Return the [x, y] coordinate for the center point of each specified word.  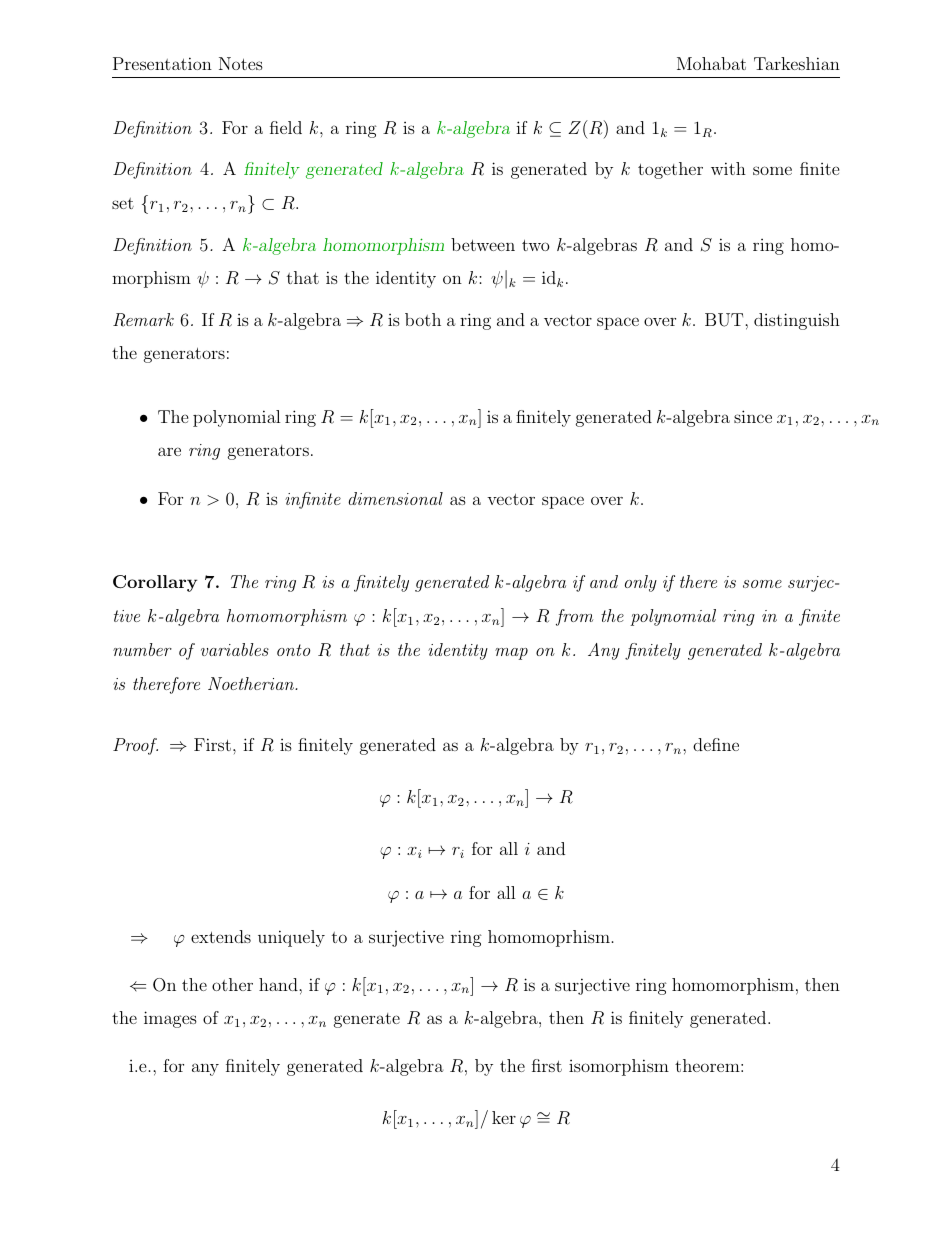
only [641, 583]
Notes [241, 63]
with [728, 168]
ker [504, 1117]
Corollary [155, 583]
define [716, 744]
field [286, 127]
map [511, 654]
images [170, 1019]
